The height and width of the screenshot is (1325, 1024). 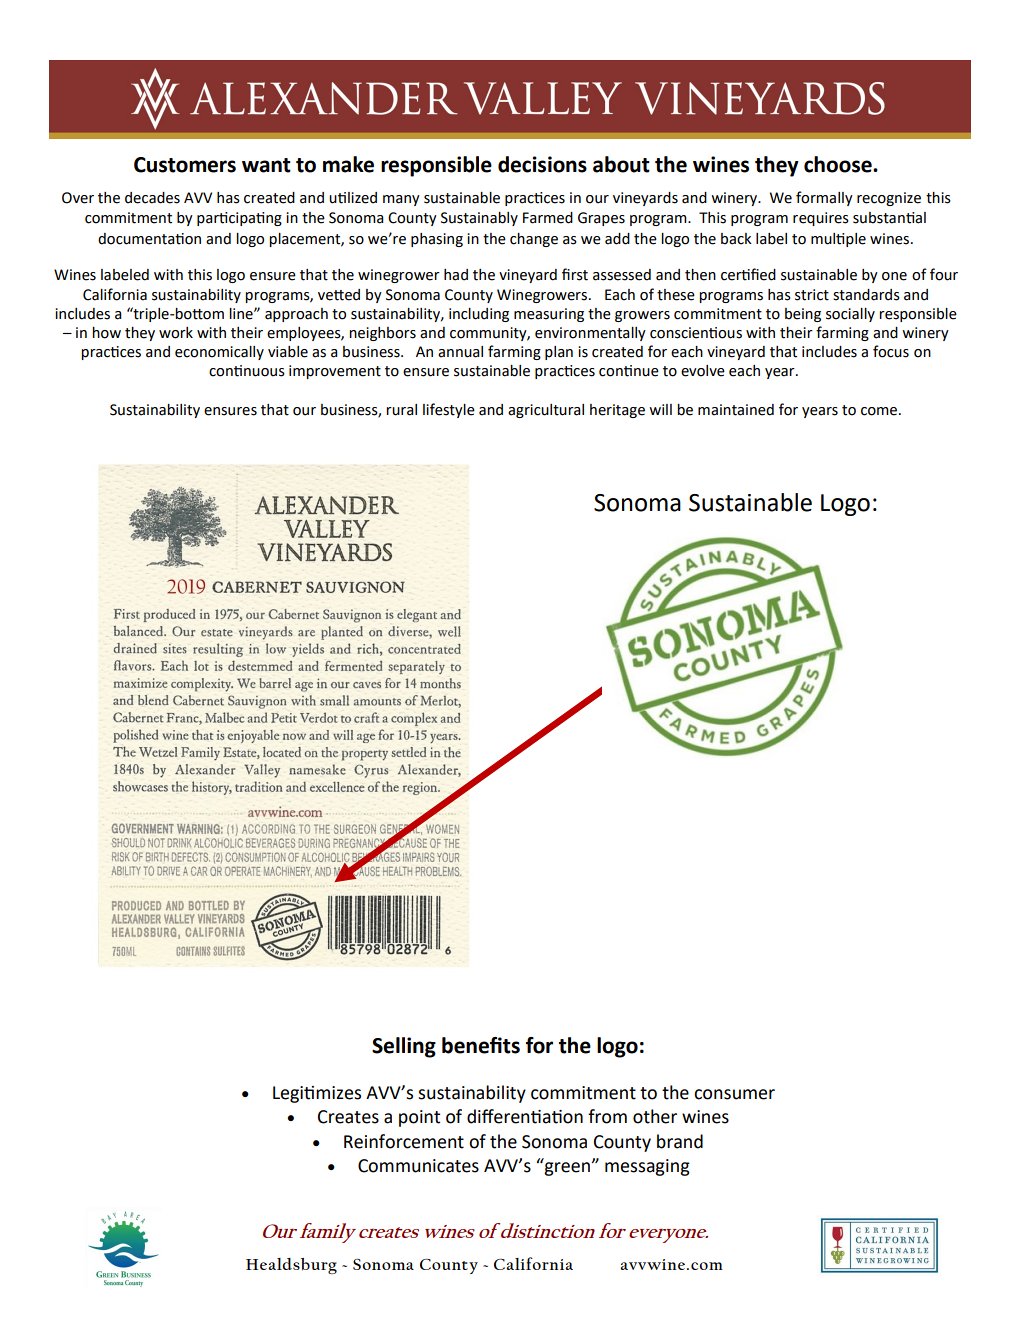 I want to click on Selling, so click(x=404, y=1047).
